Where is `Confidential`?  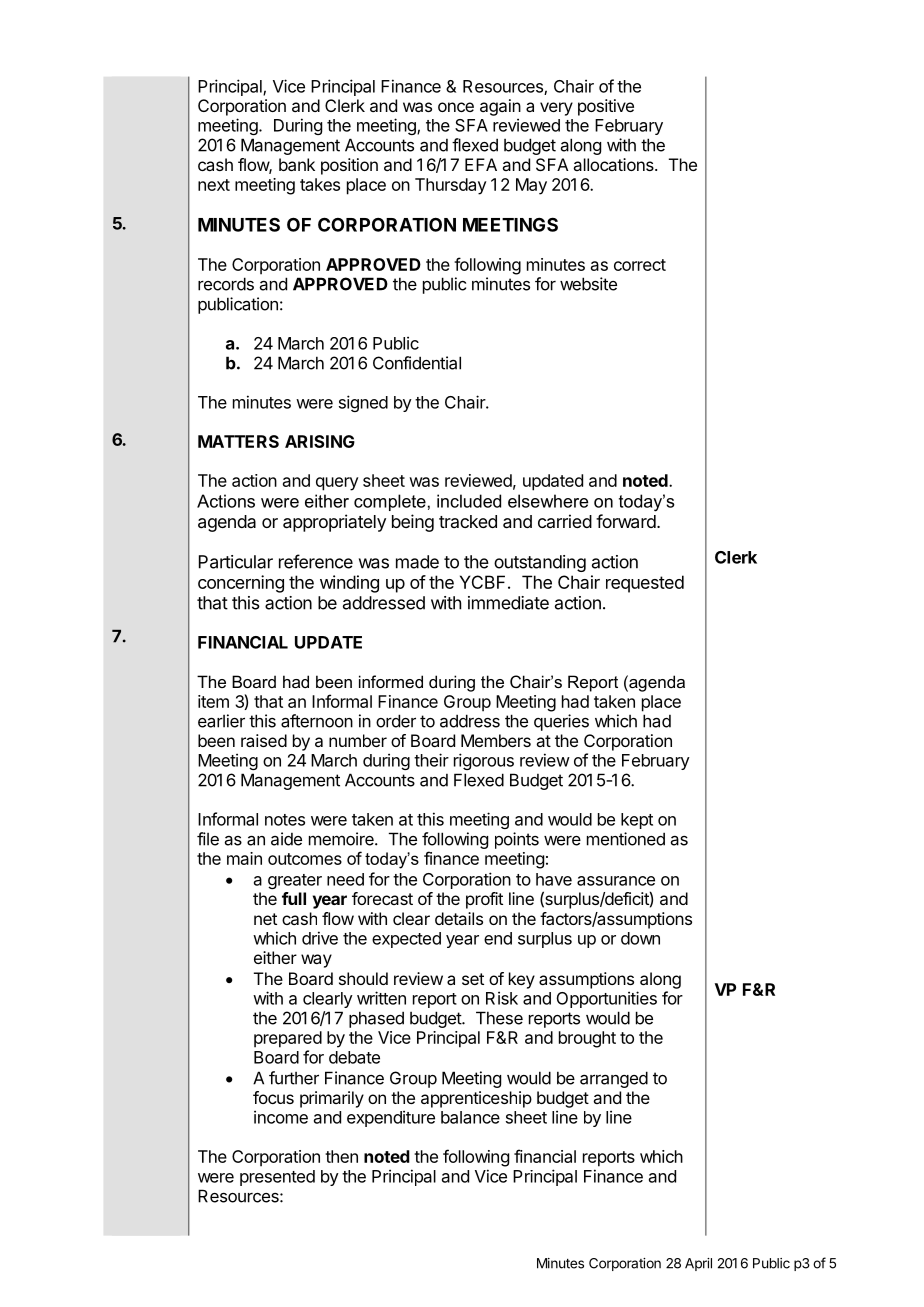
Confidential is located at coordinates (417, 363).
